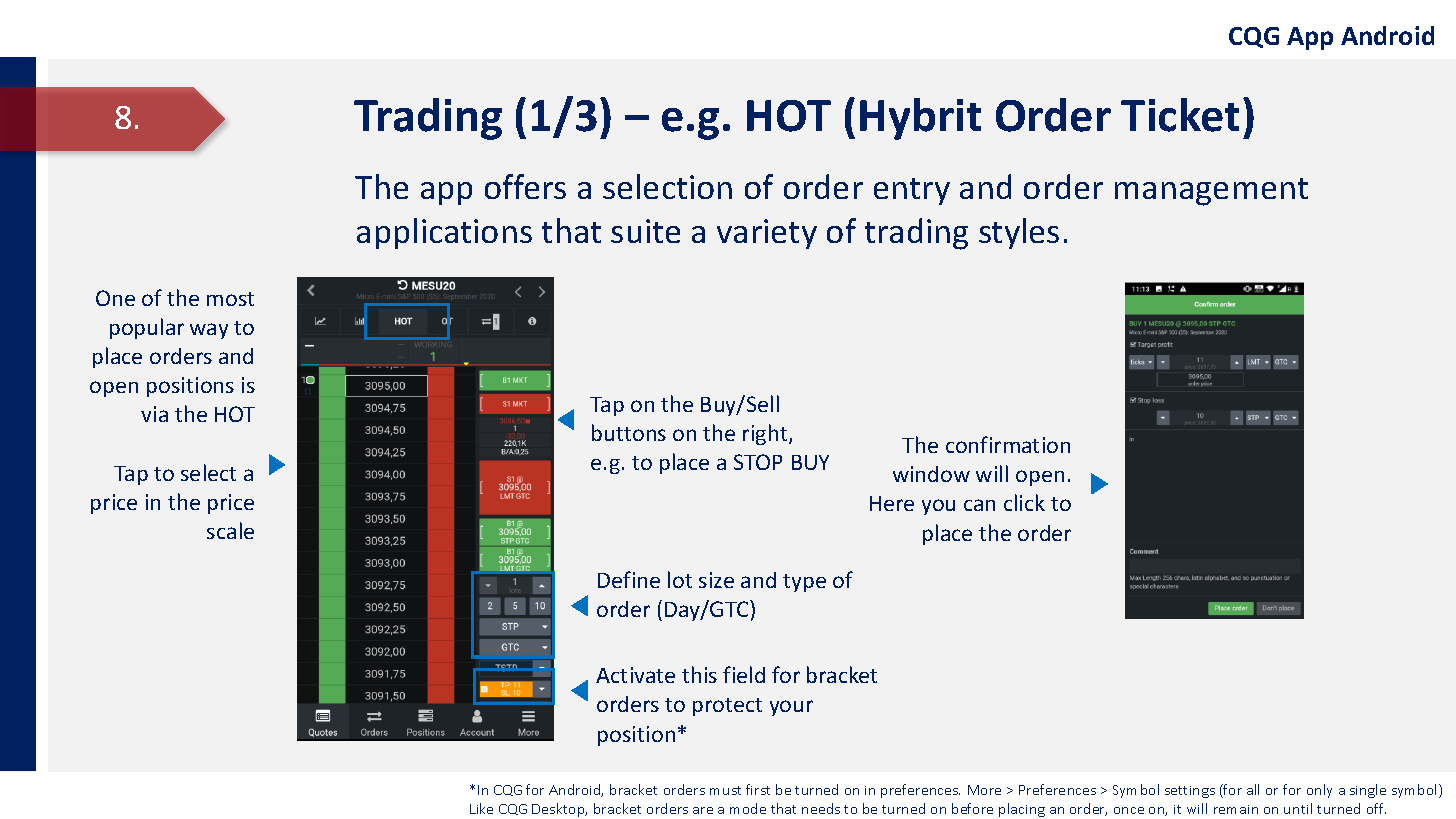 This document has width=1456, height=819. I want to click on via, so click(154, 414).
